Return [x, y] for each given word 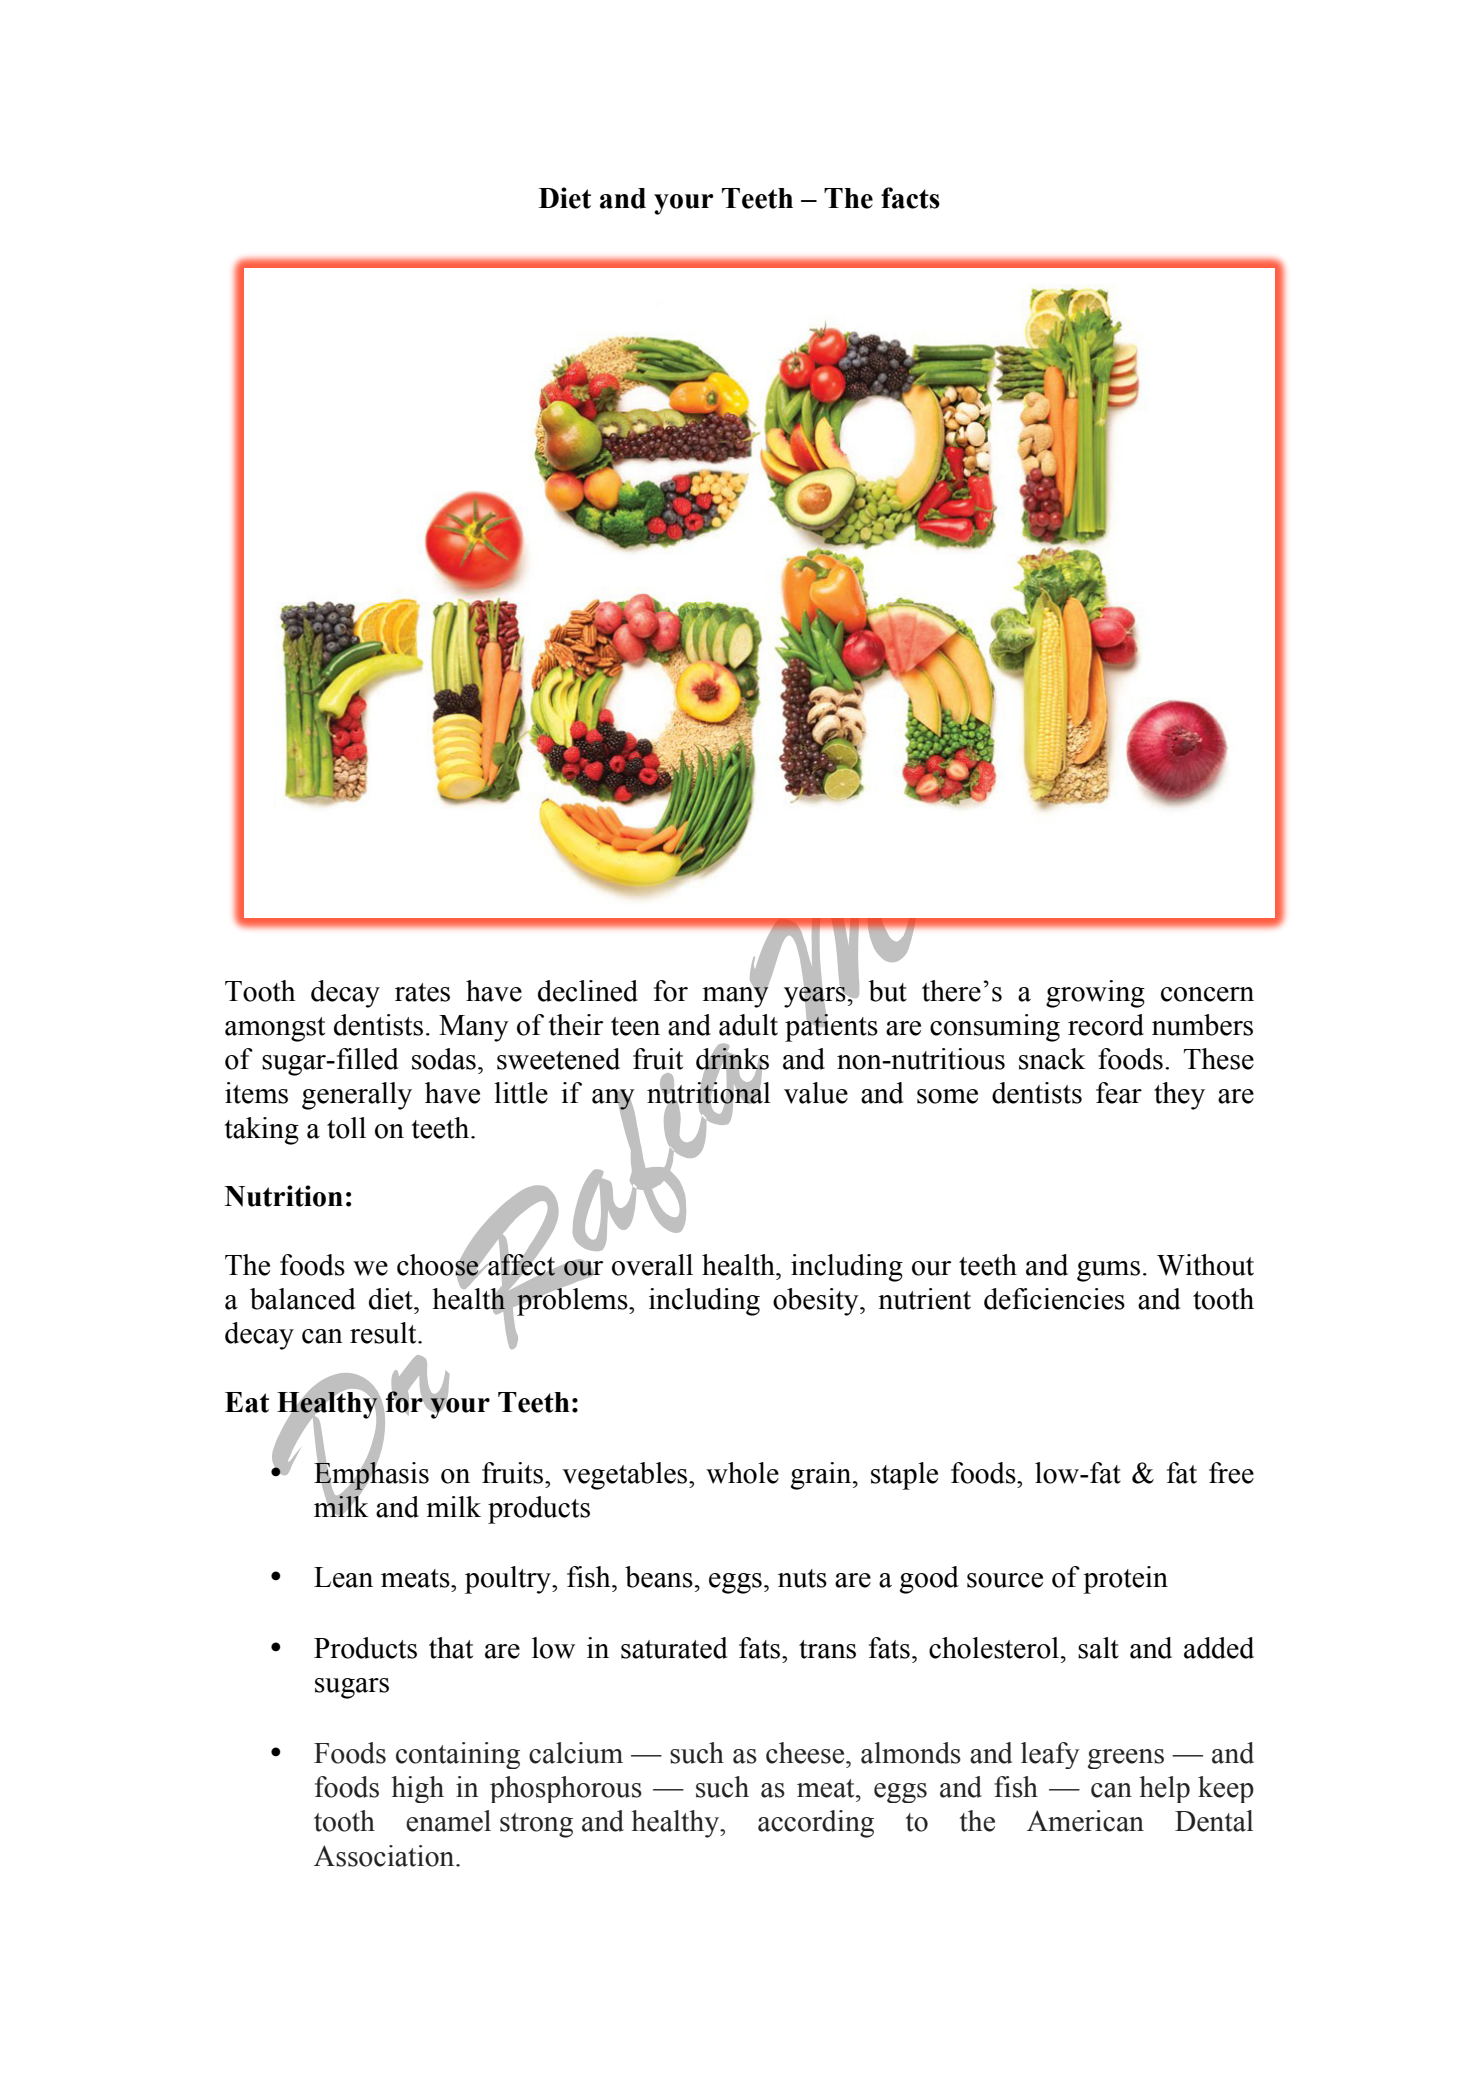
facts [910, 198]
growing [1095, 994]
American [1085, 1821]
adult [748, 1025]
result [384, 1333]
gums [1108, 1271]
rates [422, 992]
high [417, 1789]
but [887, 991]
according [816, 1824]
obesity [817, 1302]
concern [1207, 994]
